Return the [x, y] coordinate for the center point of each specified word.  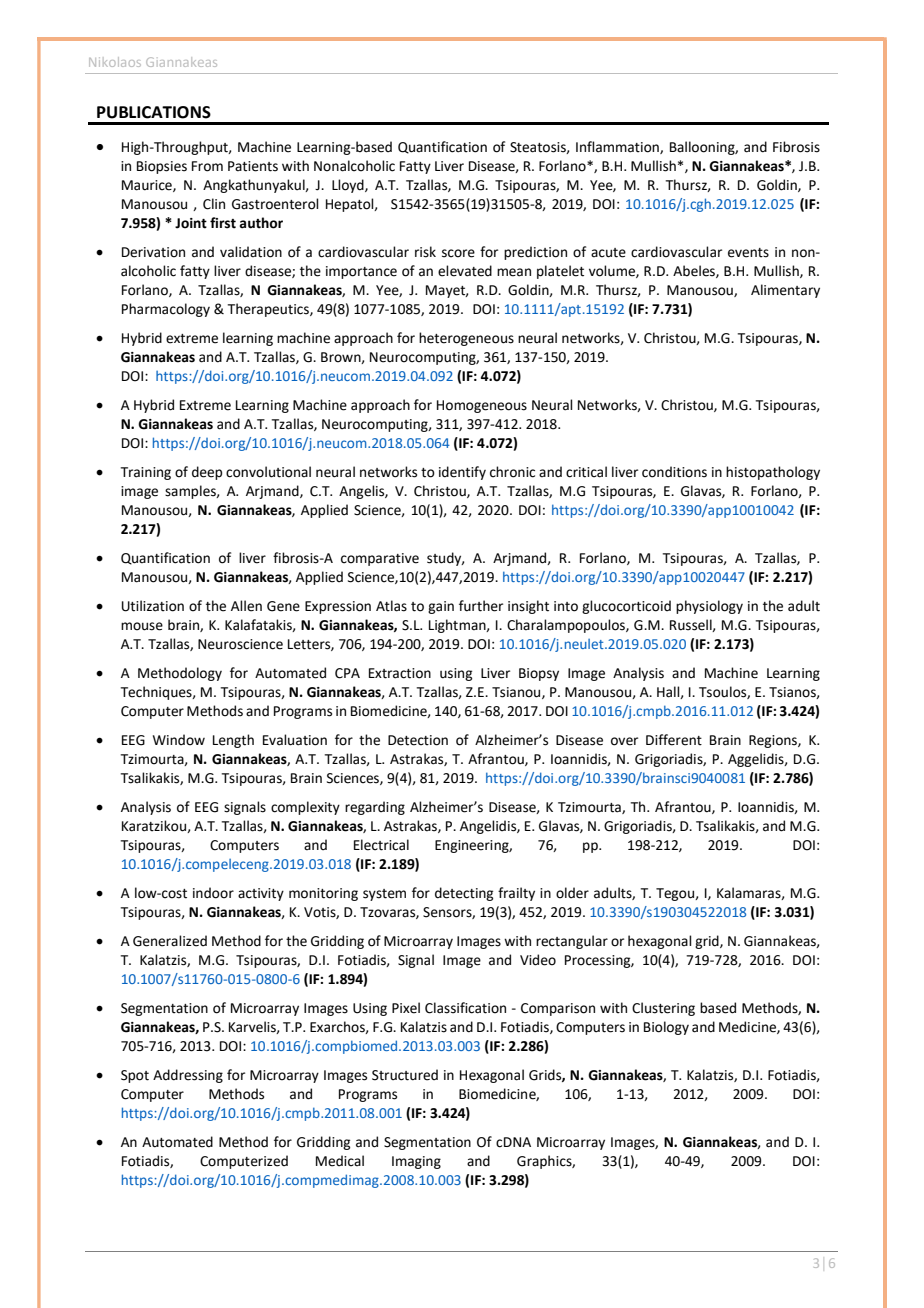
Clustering [663, 1009]
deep [207, 473]
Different [674, 740]
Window [179, 740]
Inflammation [618, 147]
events [748, 253]
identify [462, 473]
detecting [464, 894]
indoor [213, 893]
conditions [674, 472]
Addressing [188, 1076]
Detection [418, 740]
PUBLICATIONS [154, 112]
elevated [465, 271]
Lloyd [349, 186]
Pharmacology [166, 310]
